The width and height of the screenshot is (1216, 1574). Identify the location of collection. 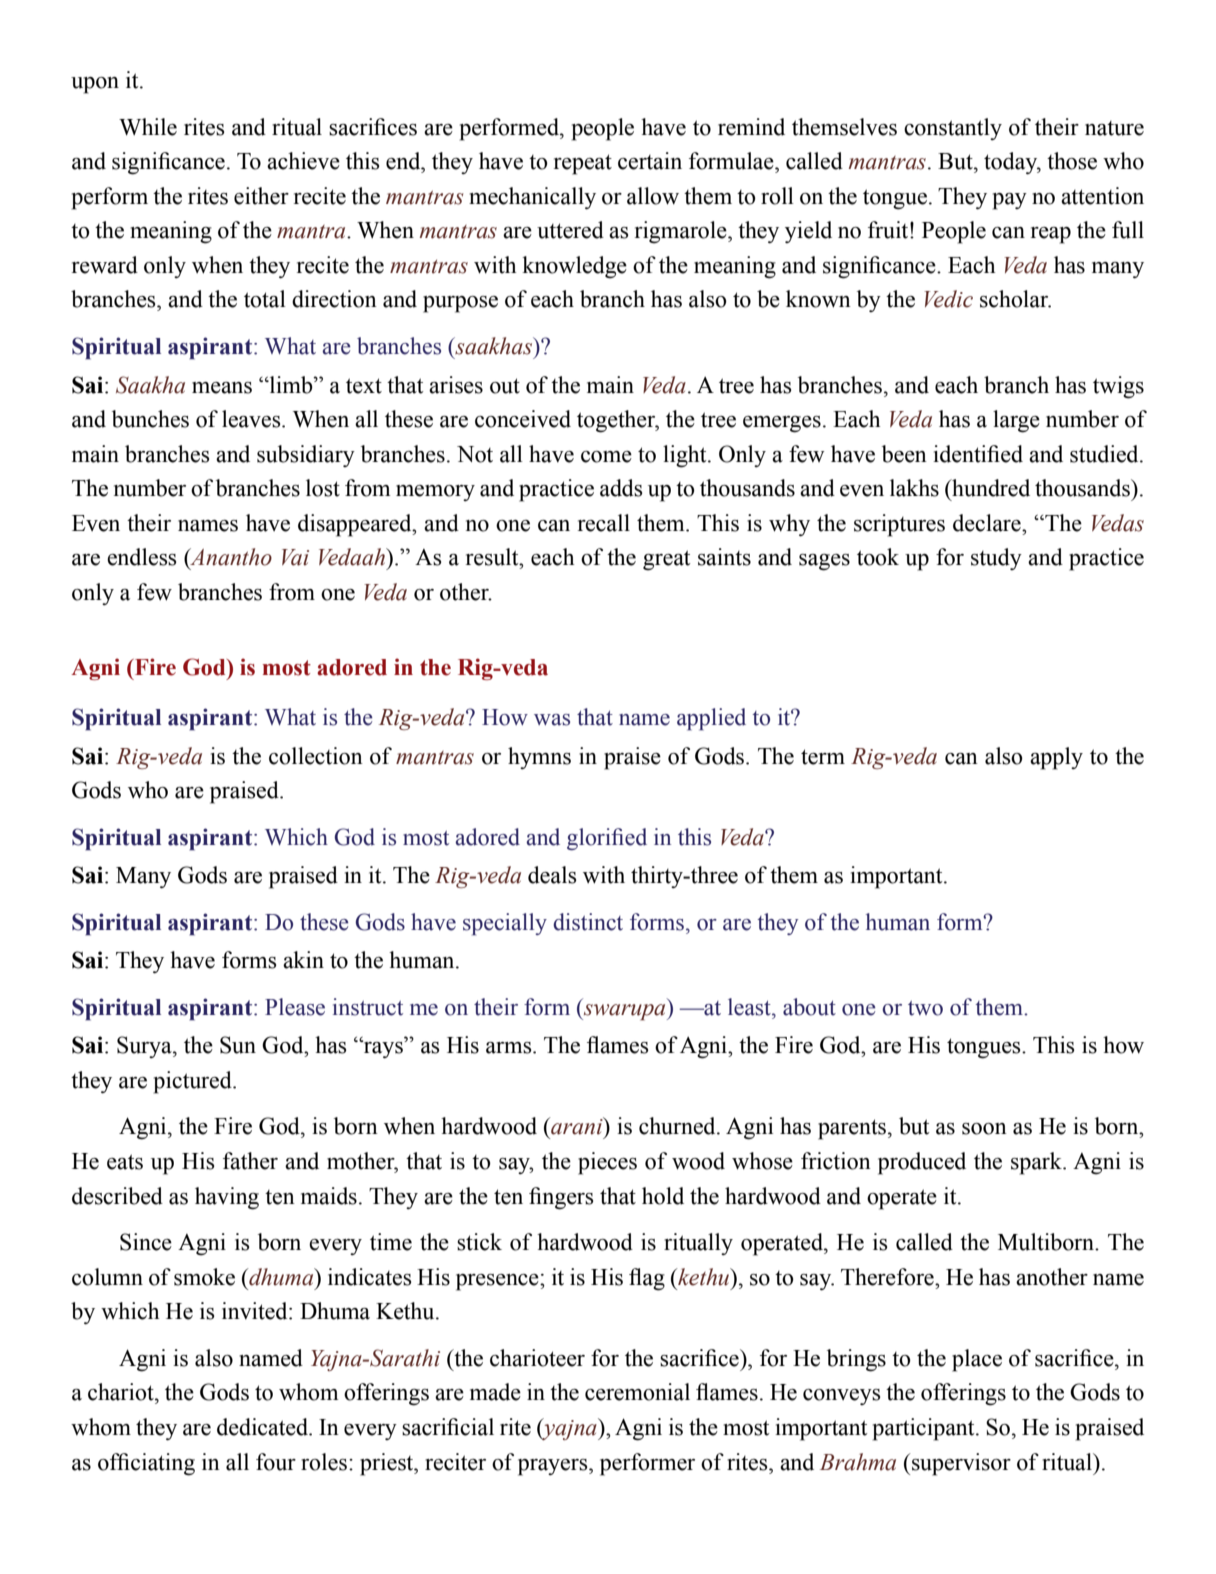
(316, 756).
